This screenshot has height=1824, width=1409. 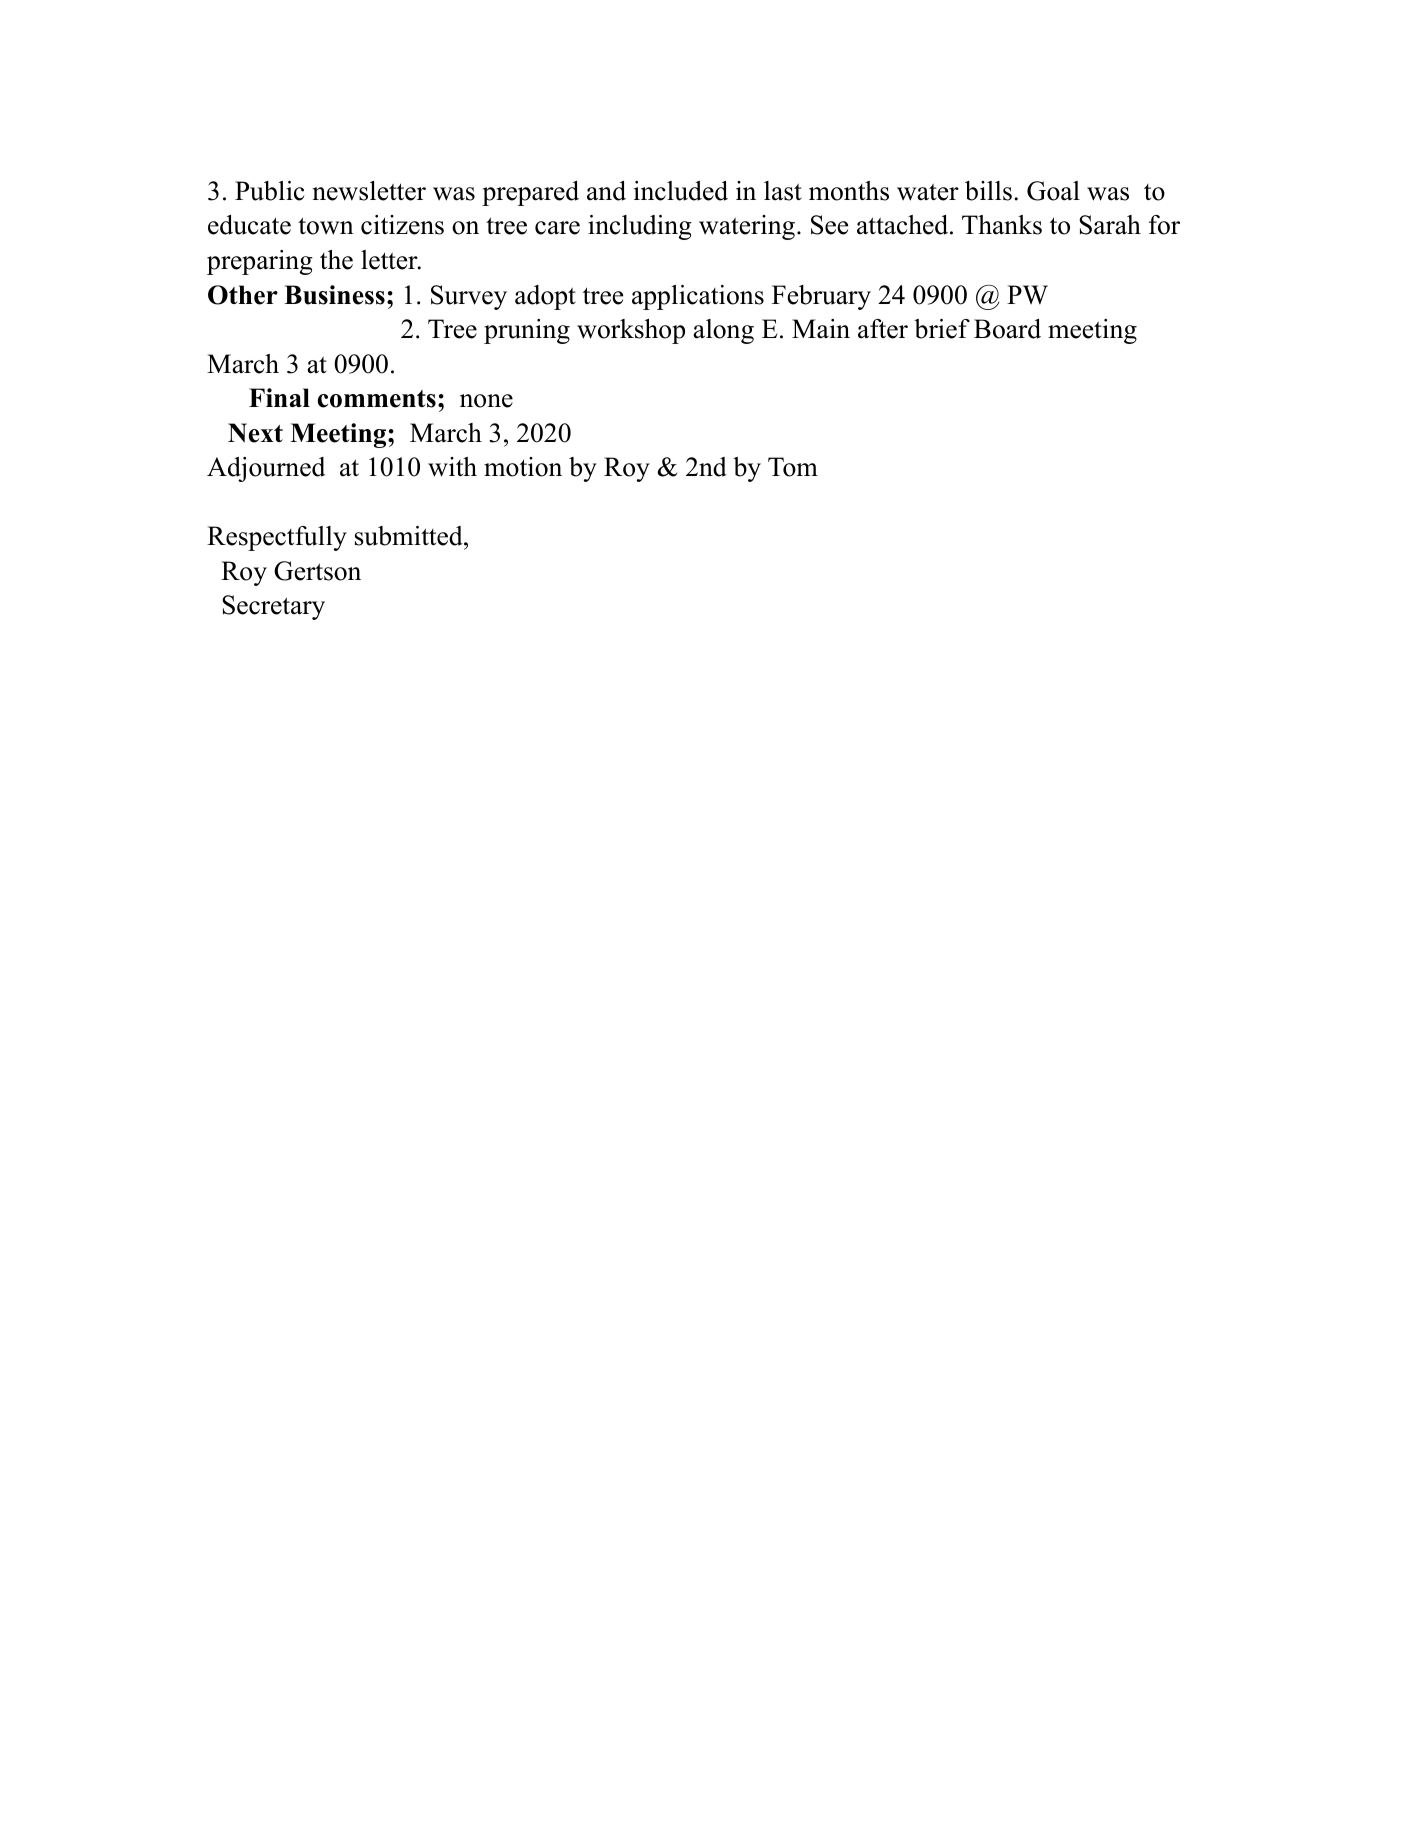 What do you see at coordinates (523, 467) in the screenshot?
I see `motion` at bounding box center [523, 467].
